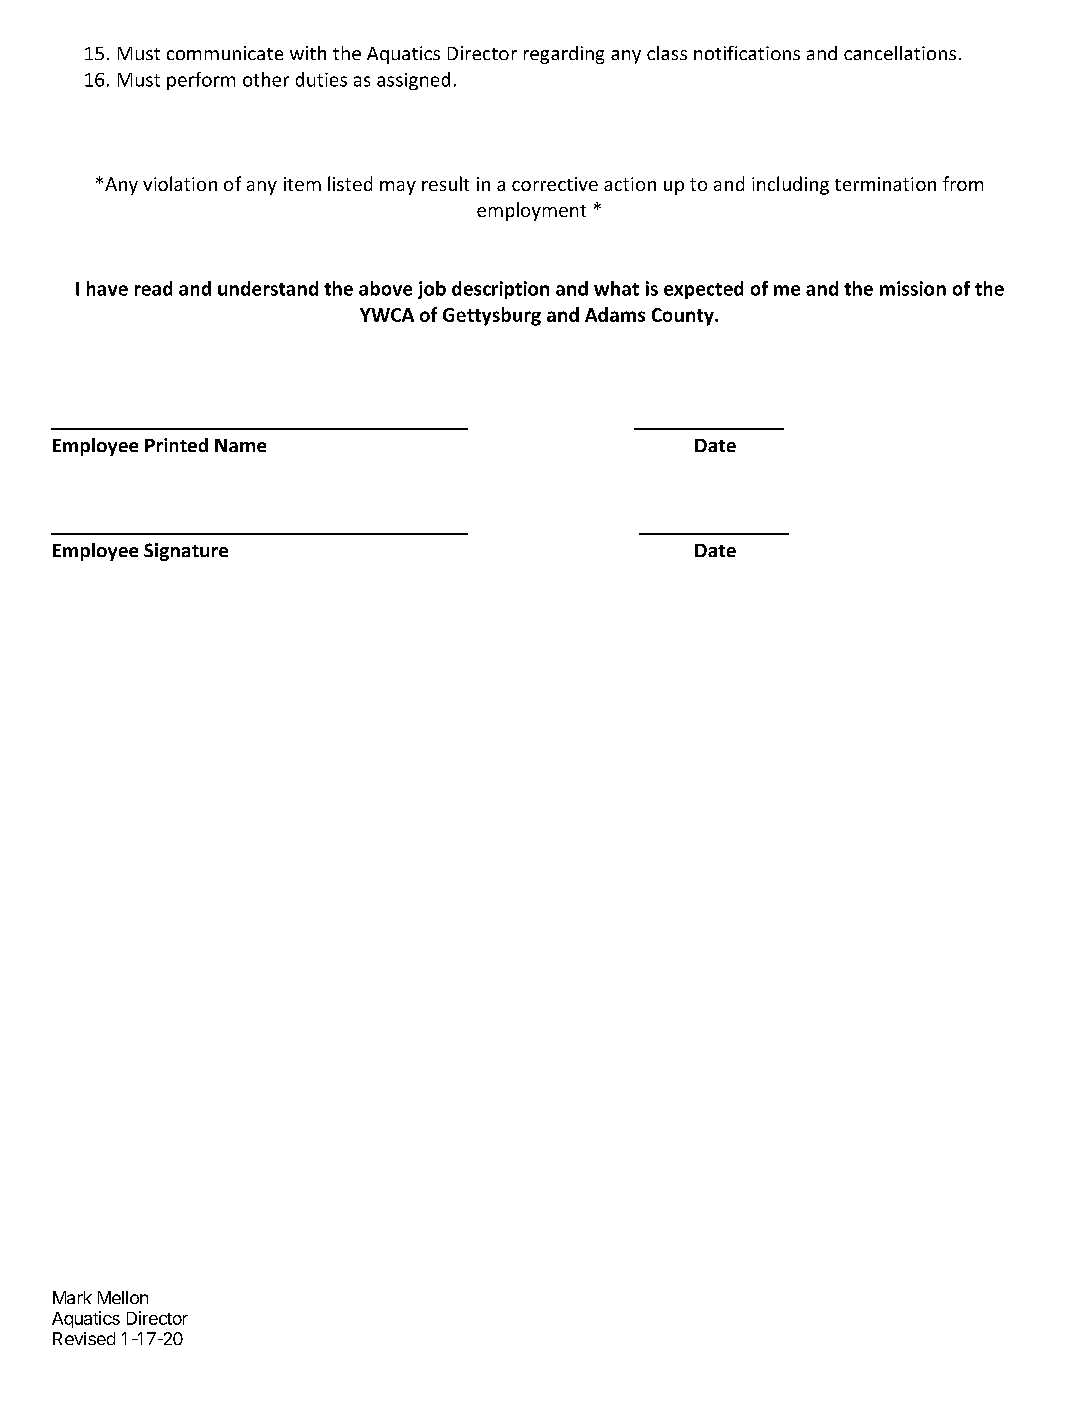 The width and height of the page is (1092, 1413). What do you see at coordinates (240, 445) in the page?
I see `Name` at bounding box center [240, 445].
